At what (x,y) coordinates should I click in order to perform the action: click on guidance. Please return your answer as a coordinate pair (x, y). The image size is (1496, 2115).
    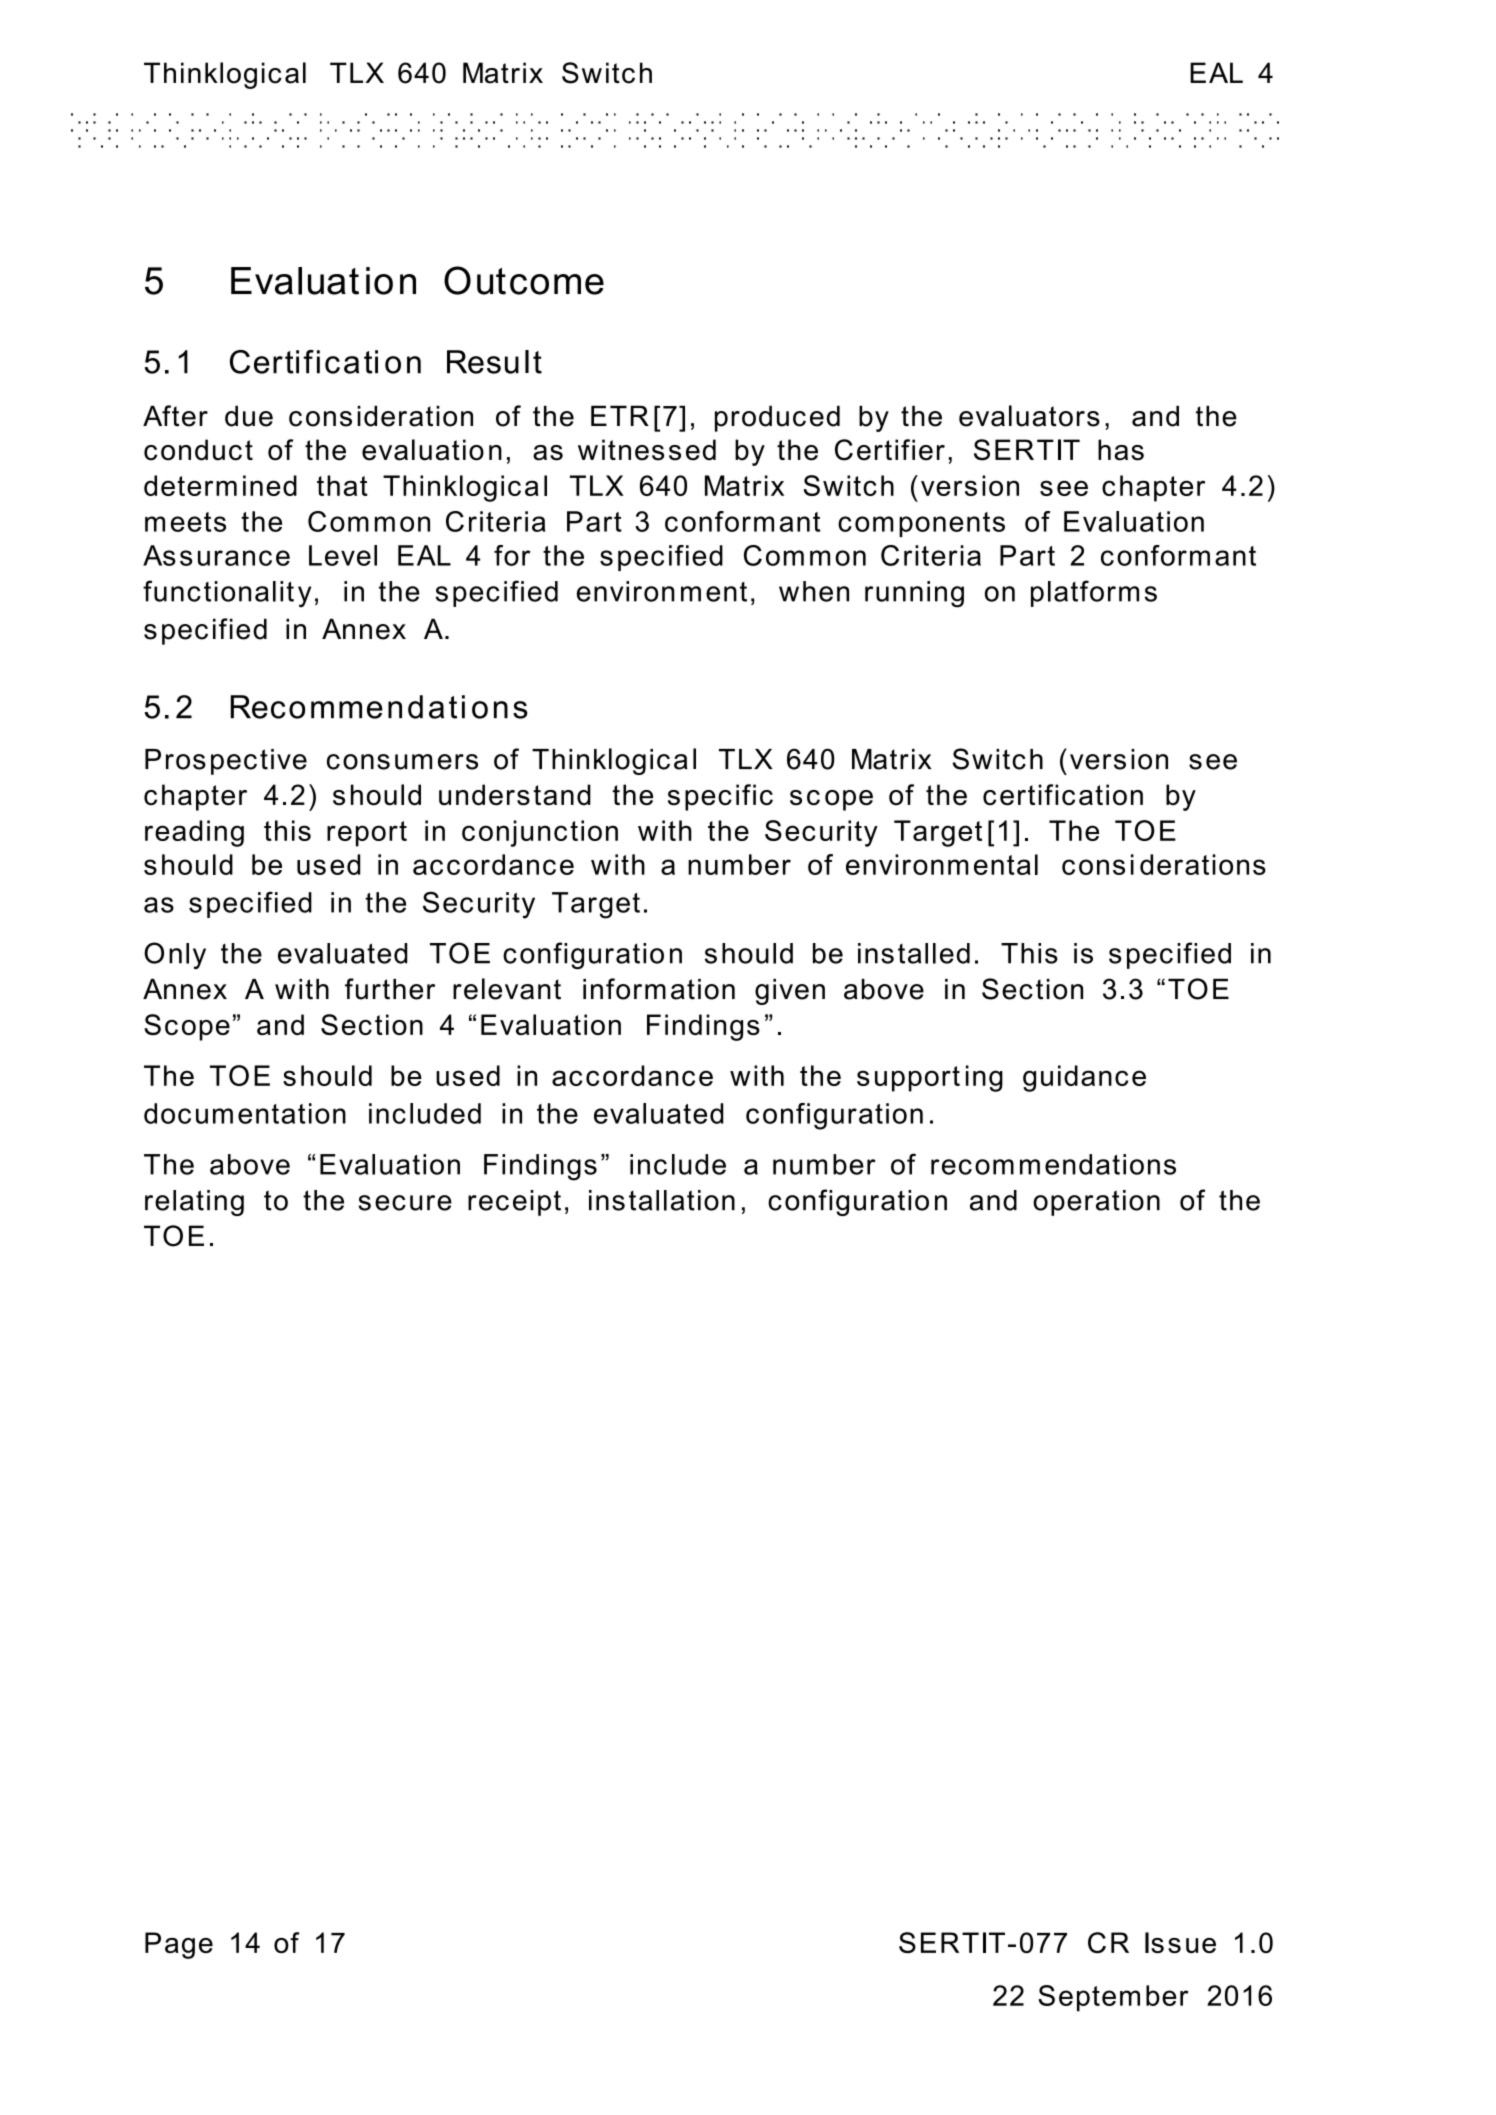
    Looking at the image, I should click on (1084, 1078).
